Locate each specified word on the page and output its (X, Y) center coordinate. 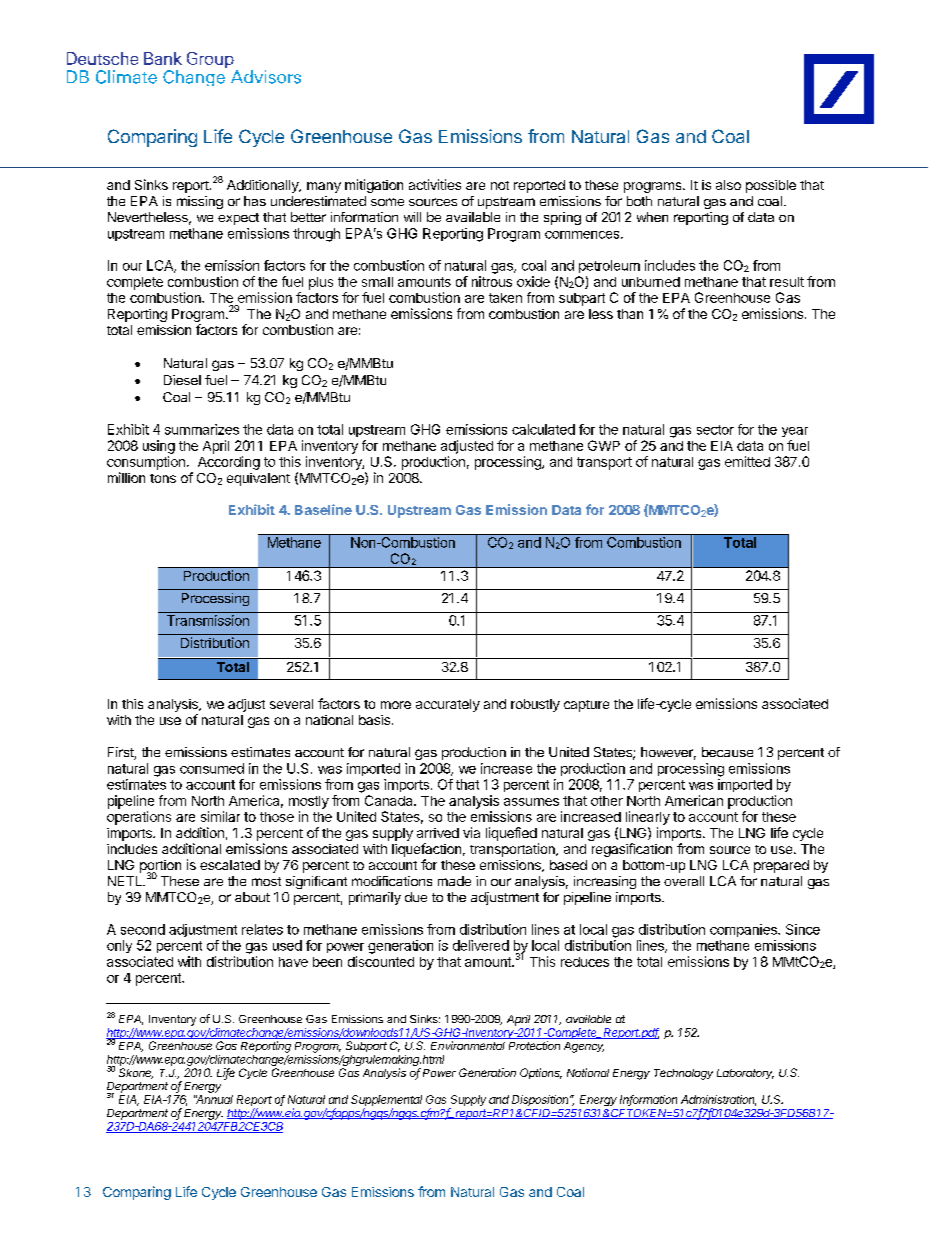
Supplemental (386, 1102)
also (728, 185)
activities (435, 184)
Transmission (208, 620)
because (727, 752)
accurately (448, 705)
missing (200, 202)
